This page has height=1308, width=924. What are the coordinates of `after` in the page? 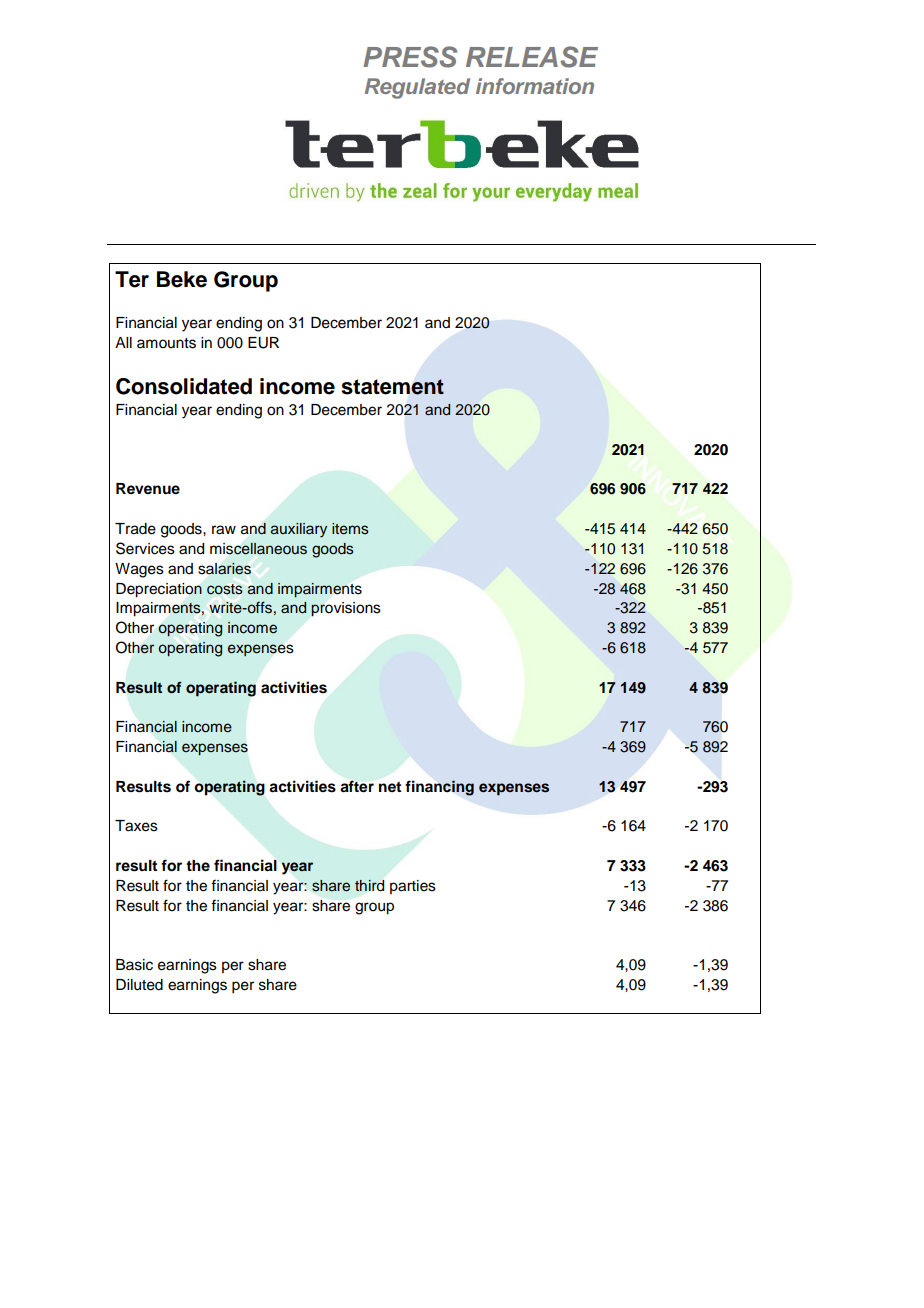 It's located at (357, 786).
